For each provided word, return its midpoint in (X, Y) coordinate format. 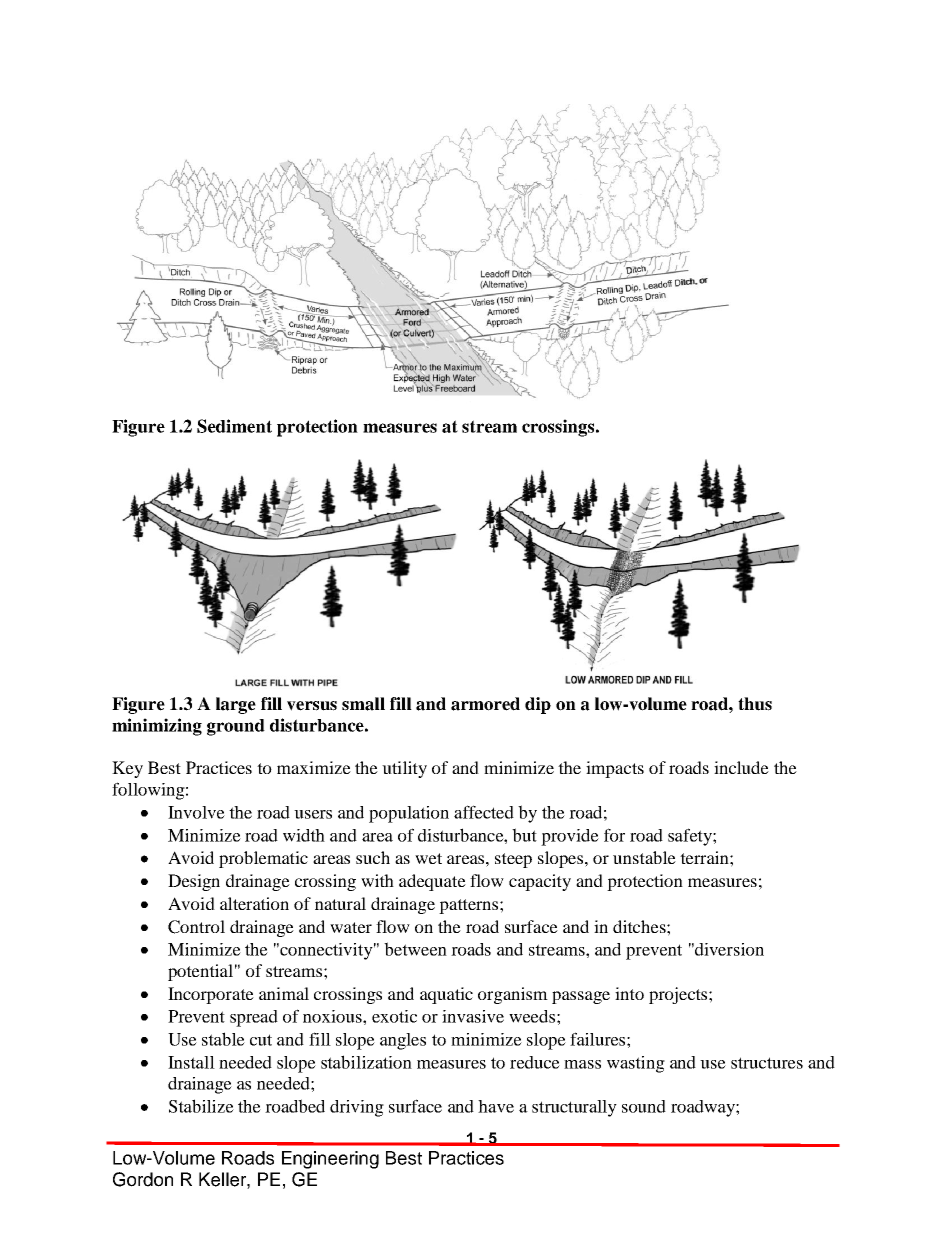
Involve (196, 812)
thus (755, 704)
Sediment (234, 426)
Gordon (143, 1179)
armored (485, 704)
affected (484, 812)
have (496, 1106)
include (741, 767)
